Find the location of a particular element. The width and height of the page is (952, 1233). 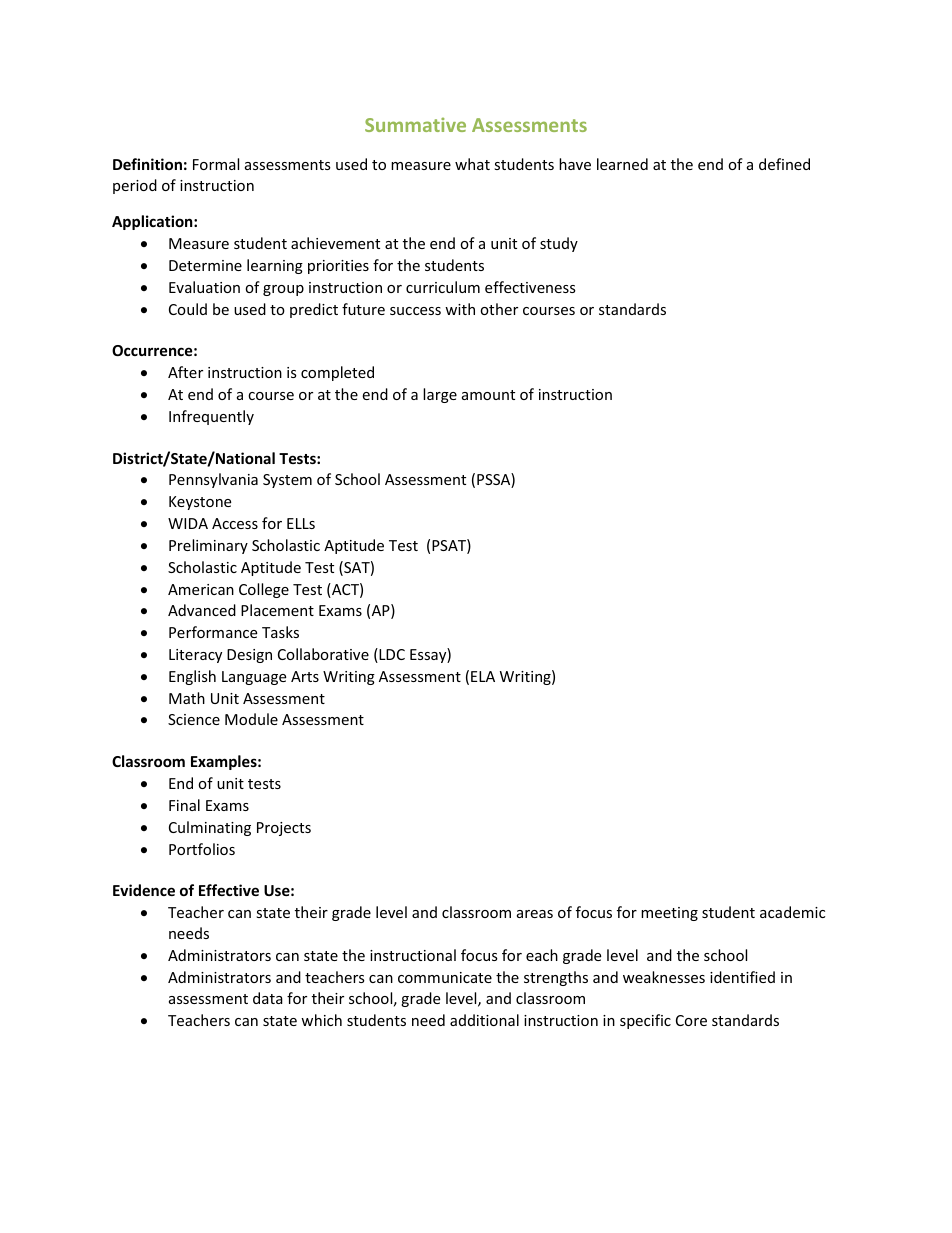

ELA is located at coordinates (483, 676).
